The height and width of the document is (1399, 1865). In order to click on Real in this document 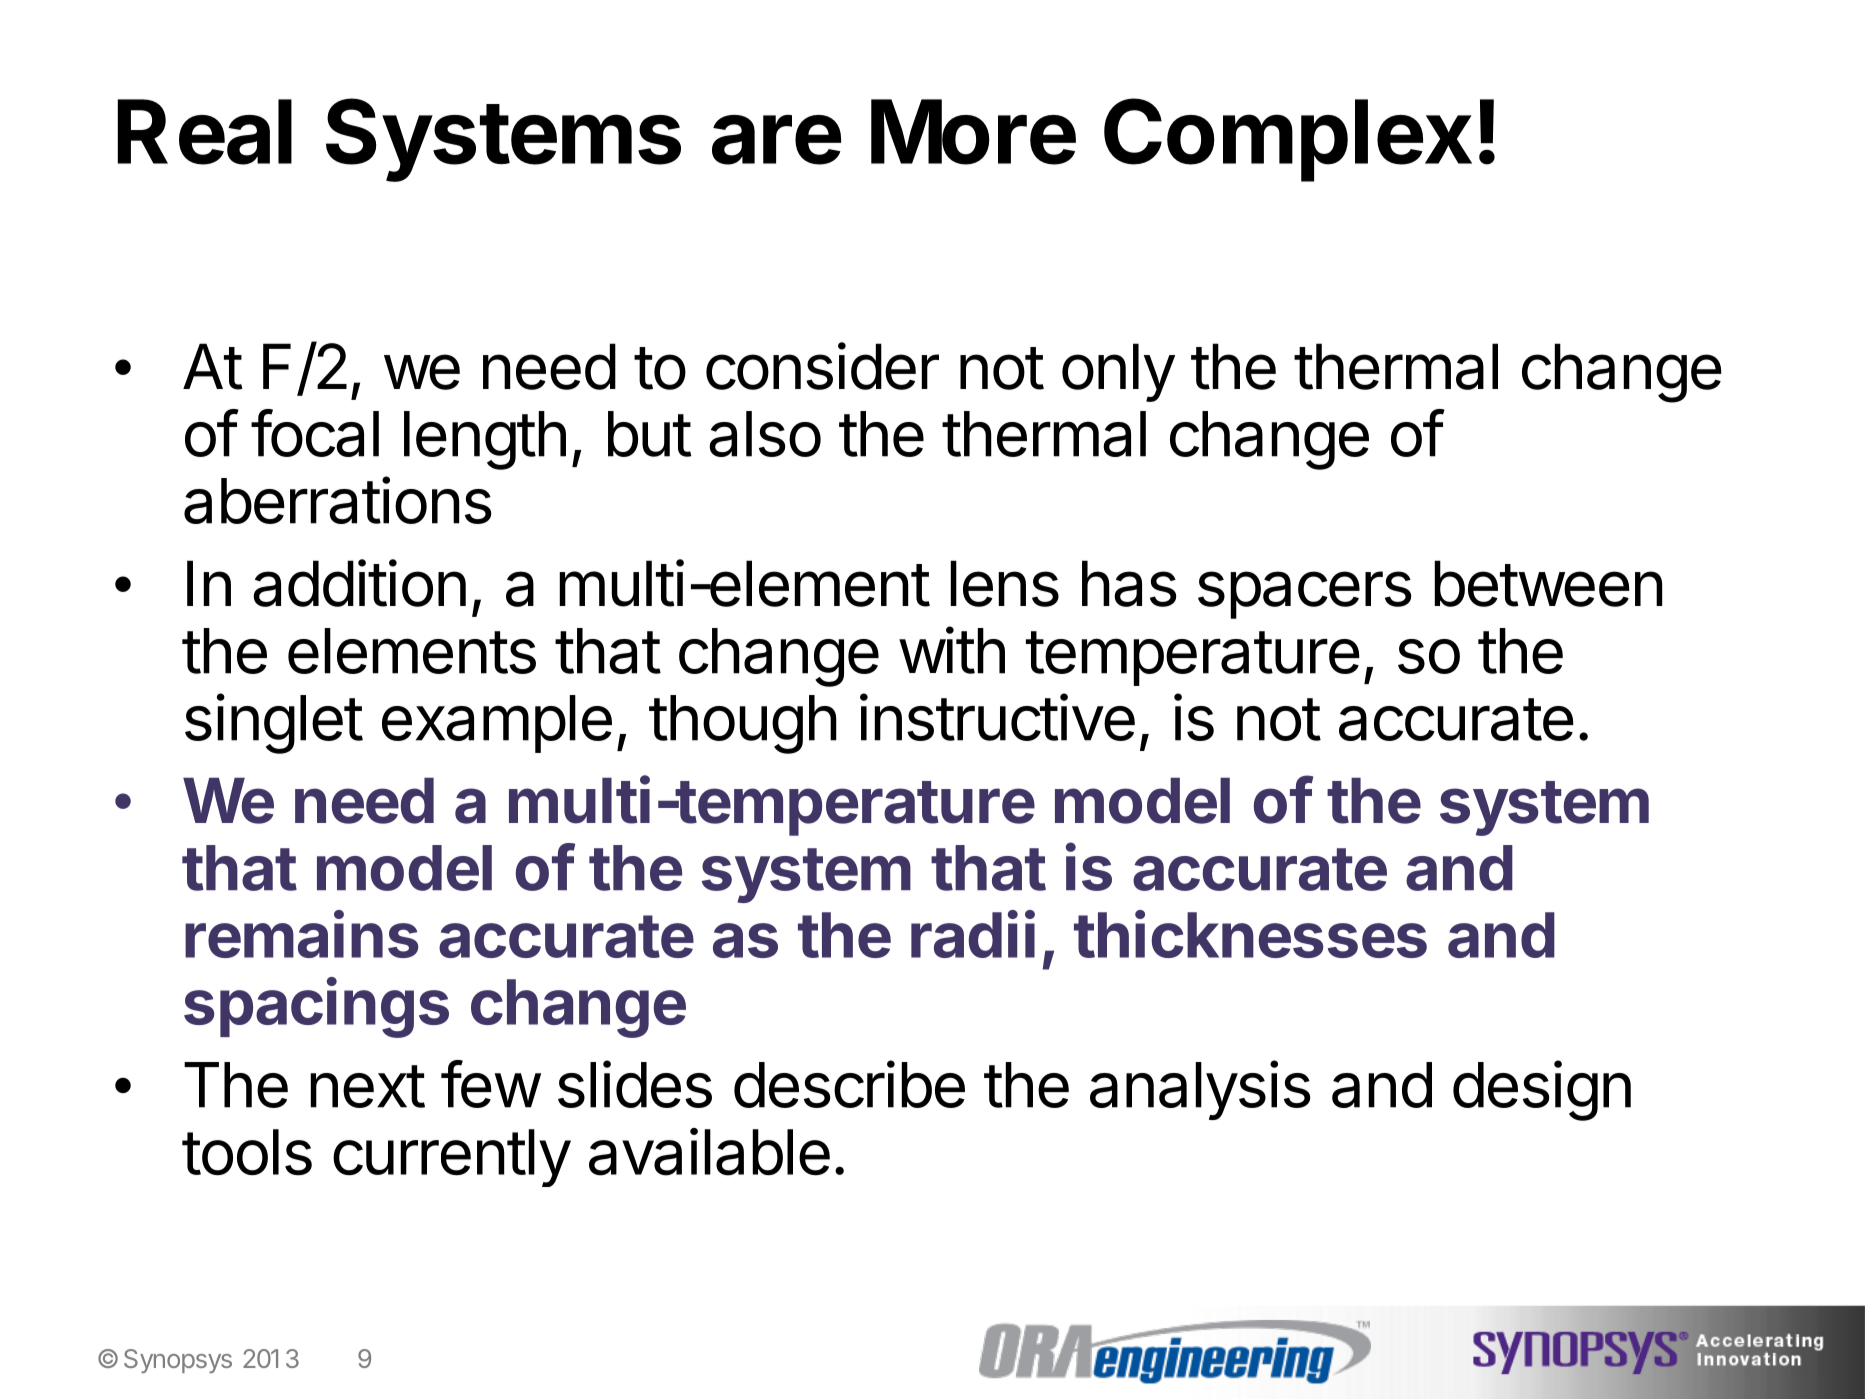, I will do `click(204, 132)`.
